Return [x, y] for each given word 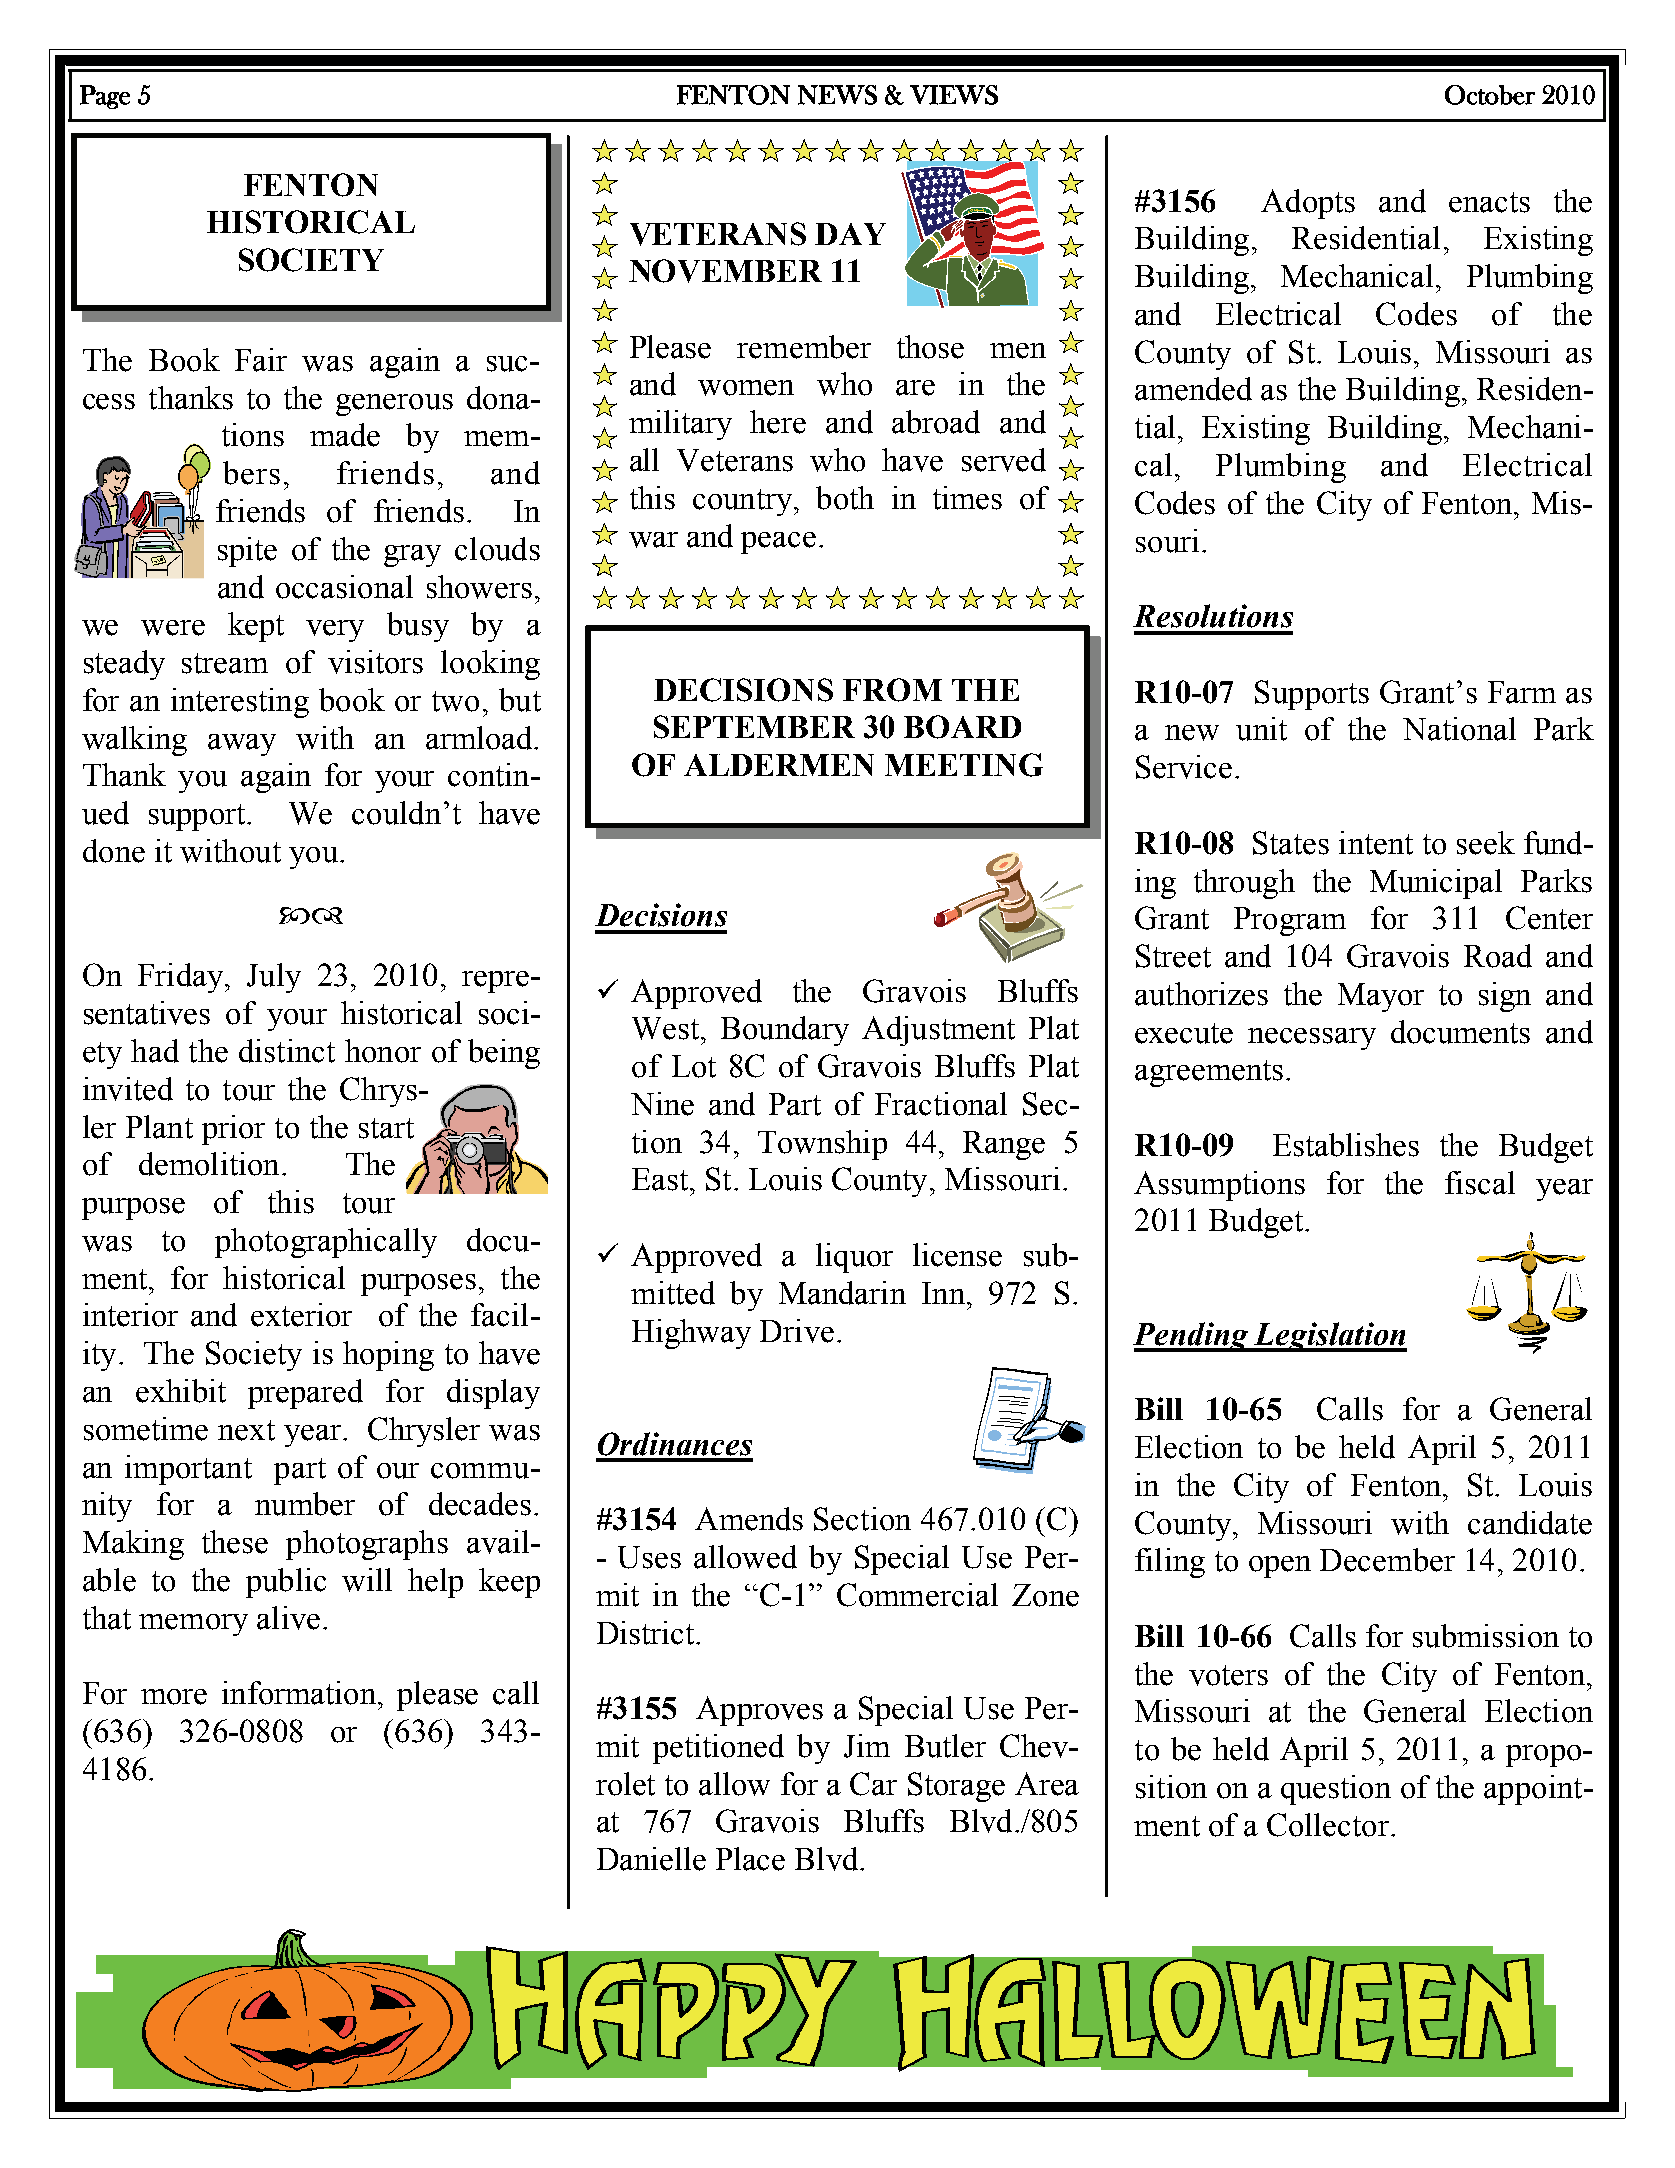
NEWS [837, 95]
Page [105, 97]
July [274, 978]
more [174, 1697]
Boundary [785, 1031]
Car [873, 1784]
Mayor [1381, 997]
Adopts [1308, 204]
